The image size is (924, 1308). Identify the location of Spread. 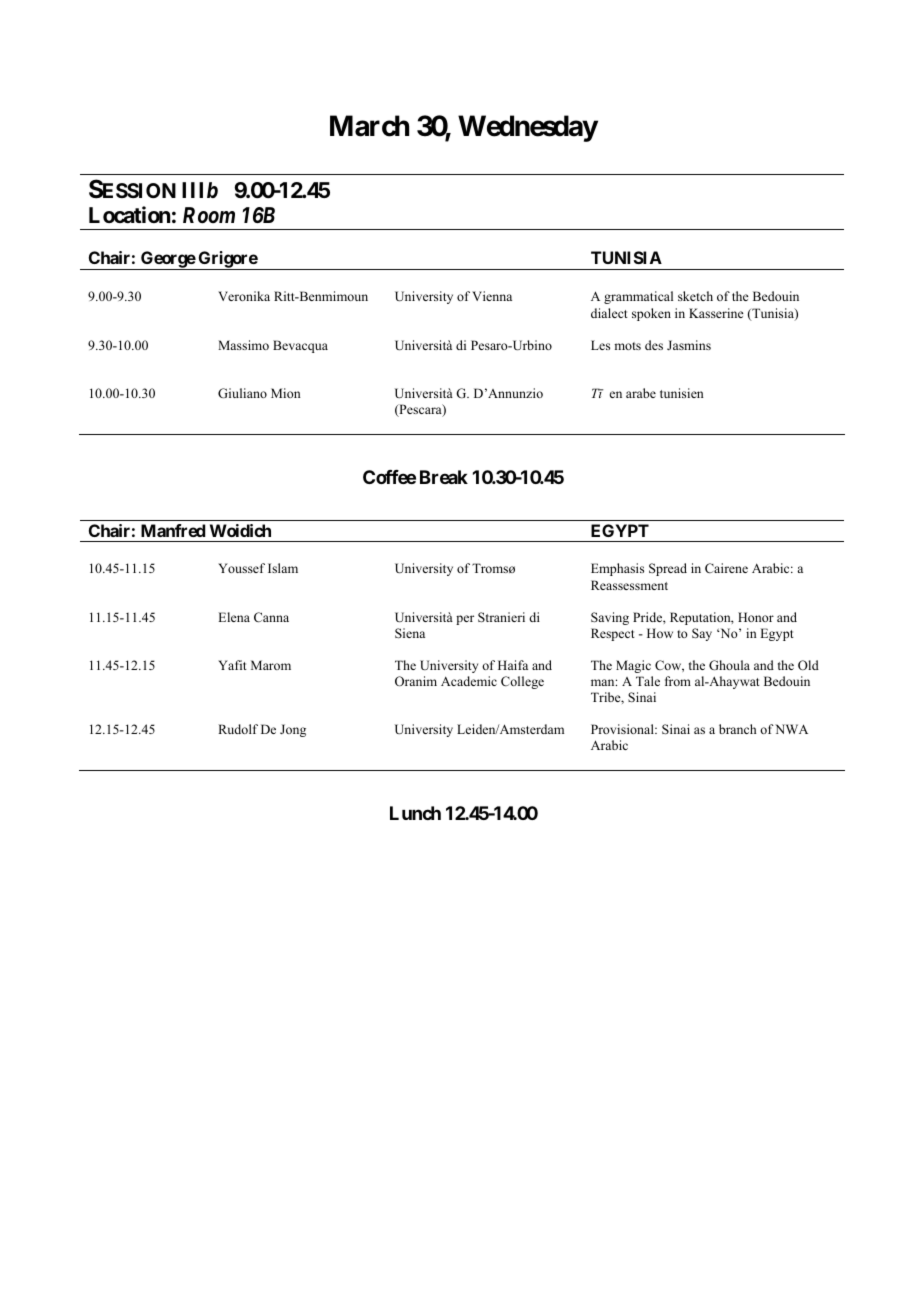
(668, 569).
